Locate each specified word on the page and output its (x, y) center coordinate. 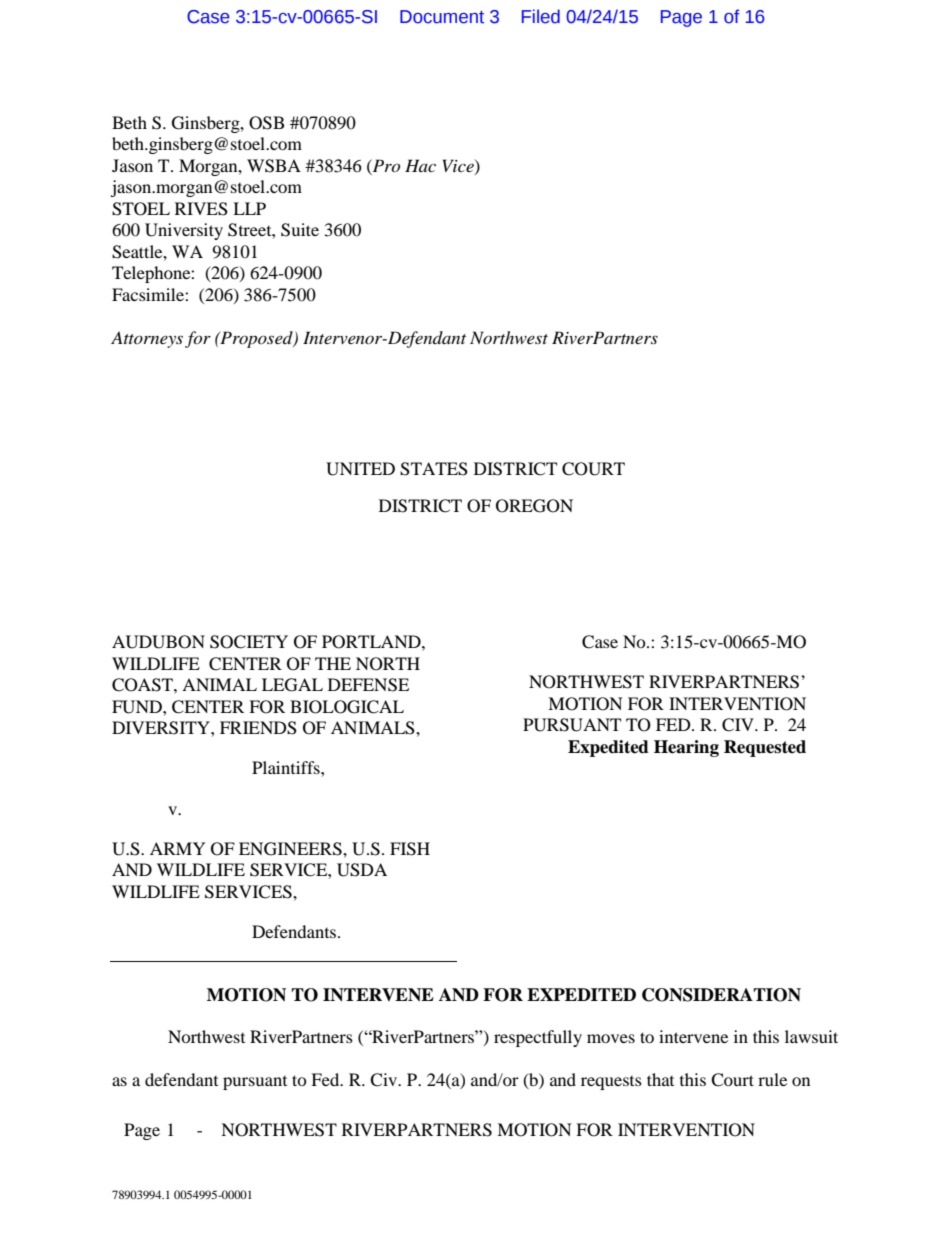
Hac (420, 165)
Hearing (686, 748)
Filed (541, 16)
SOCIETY (249, 642)
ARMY (178, 848)
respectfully (538, 1038)
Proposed (256, 339)
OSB (266, 123)
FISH (410, 849)
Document (442, 17)
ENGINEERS (291, 849)
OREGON (534, 506)
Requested (765, 748)
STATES (434, 469)
